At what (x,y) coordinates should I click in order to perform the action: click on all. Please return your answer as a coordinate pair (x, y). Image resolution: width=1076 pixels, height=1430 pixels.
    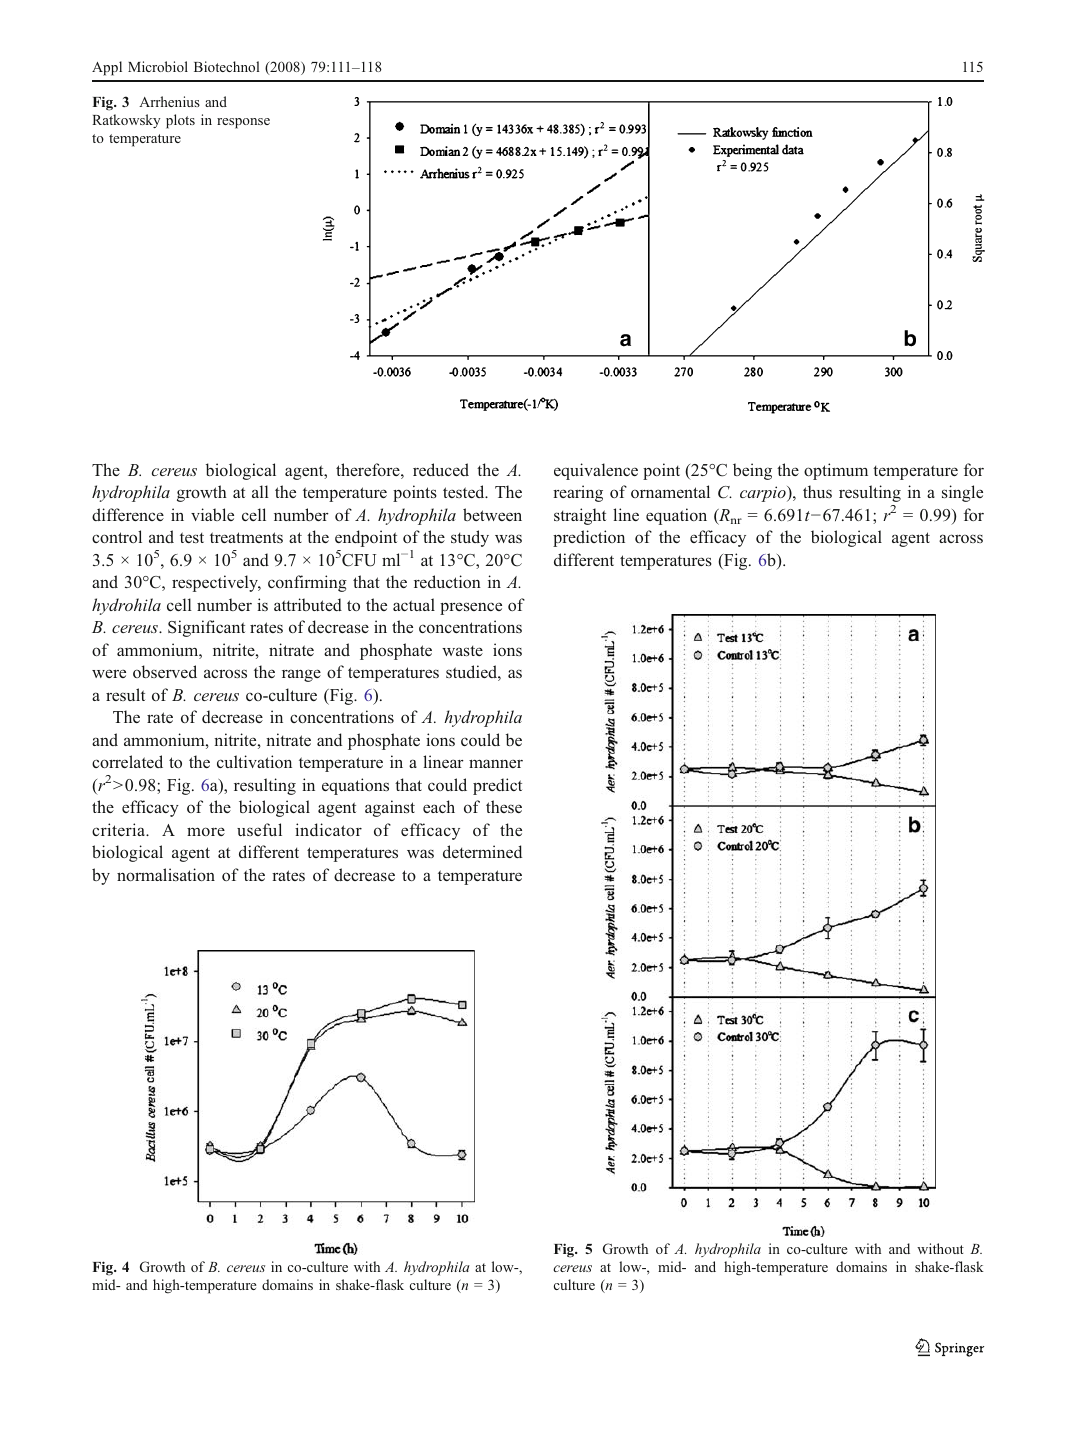
    Looking at the image, I should click on (260, 491).
